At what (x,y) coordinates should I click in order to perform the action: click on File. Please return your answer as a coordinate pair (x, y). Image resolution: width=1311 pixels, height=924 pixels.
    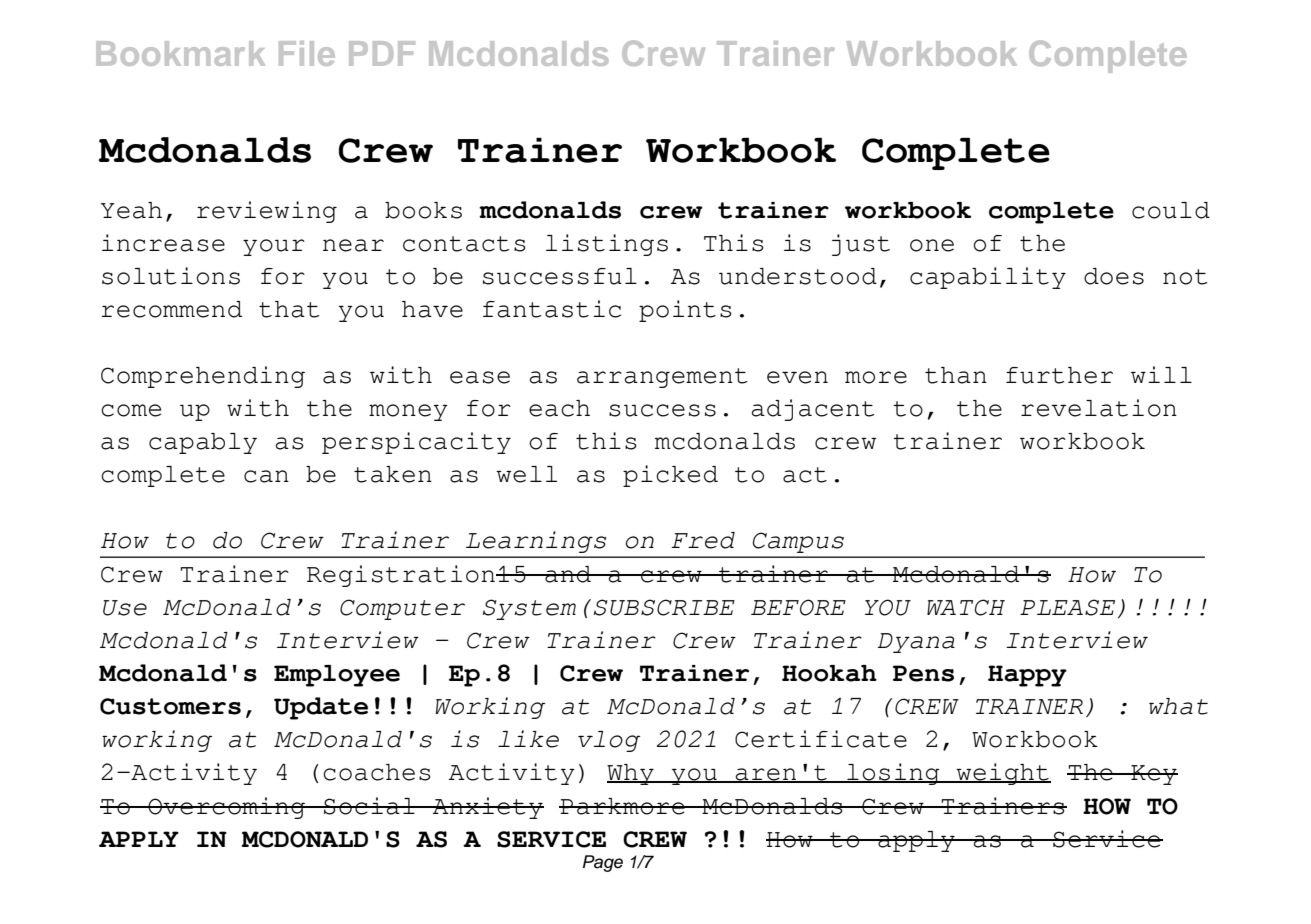
    Looking at the image, I should click on (307, 53).
